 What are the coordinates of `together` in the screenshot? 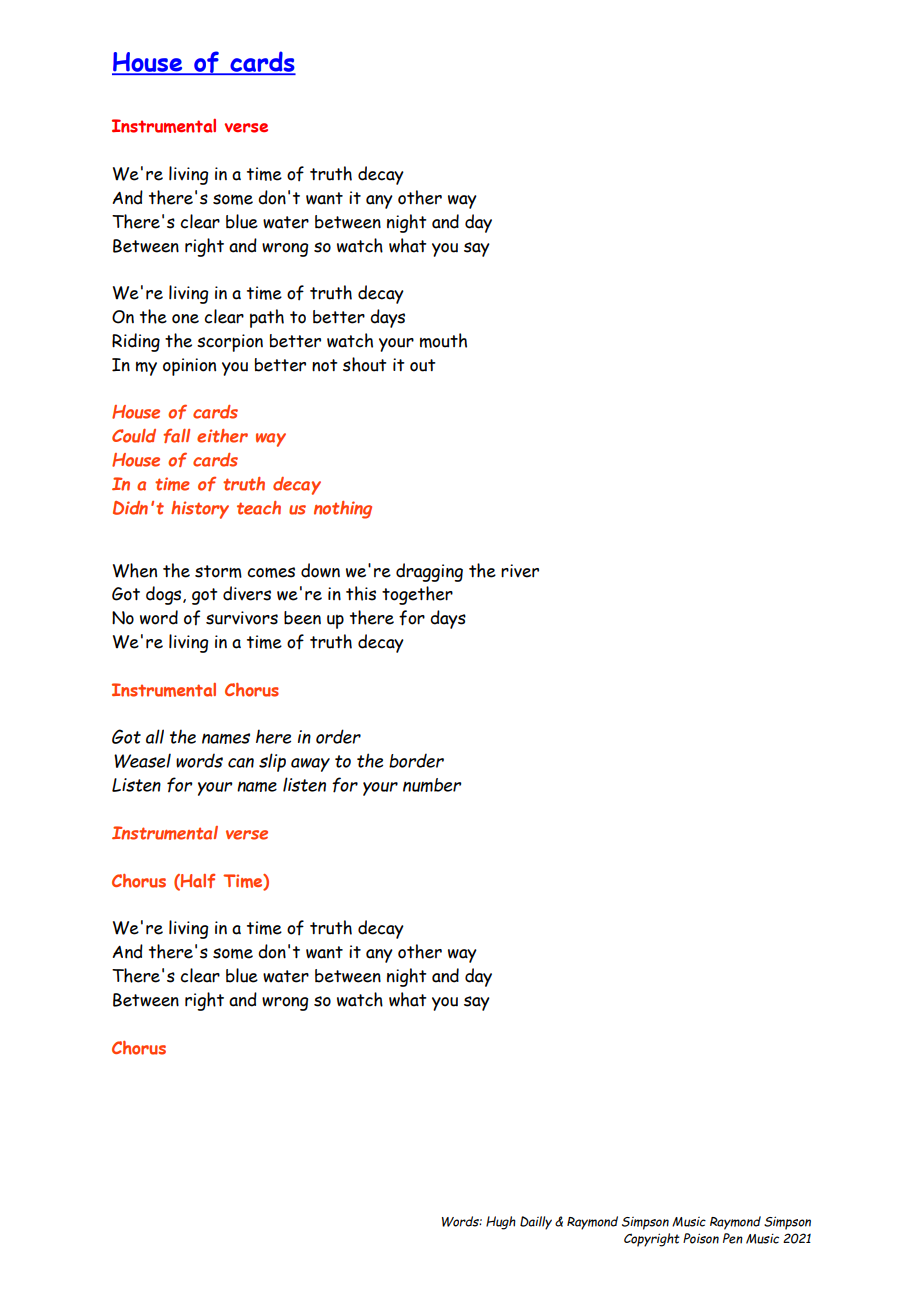 It's located at (417, 595).
